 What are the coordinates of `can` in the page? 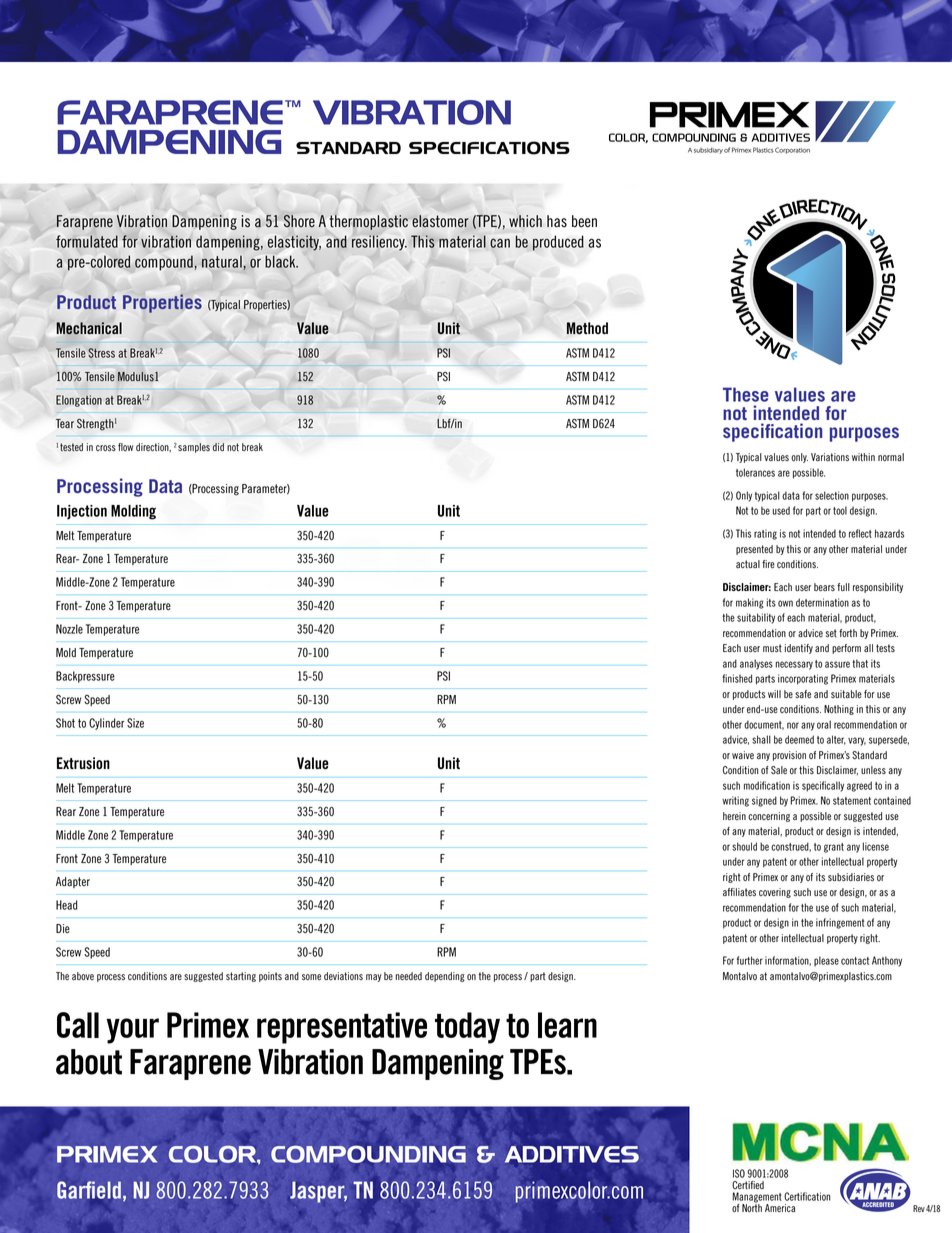 It's located at (500, 243).
